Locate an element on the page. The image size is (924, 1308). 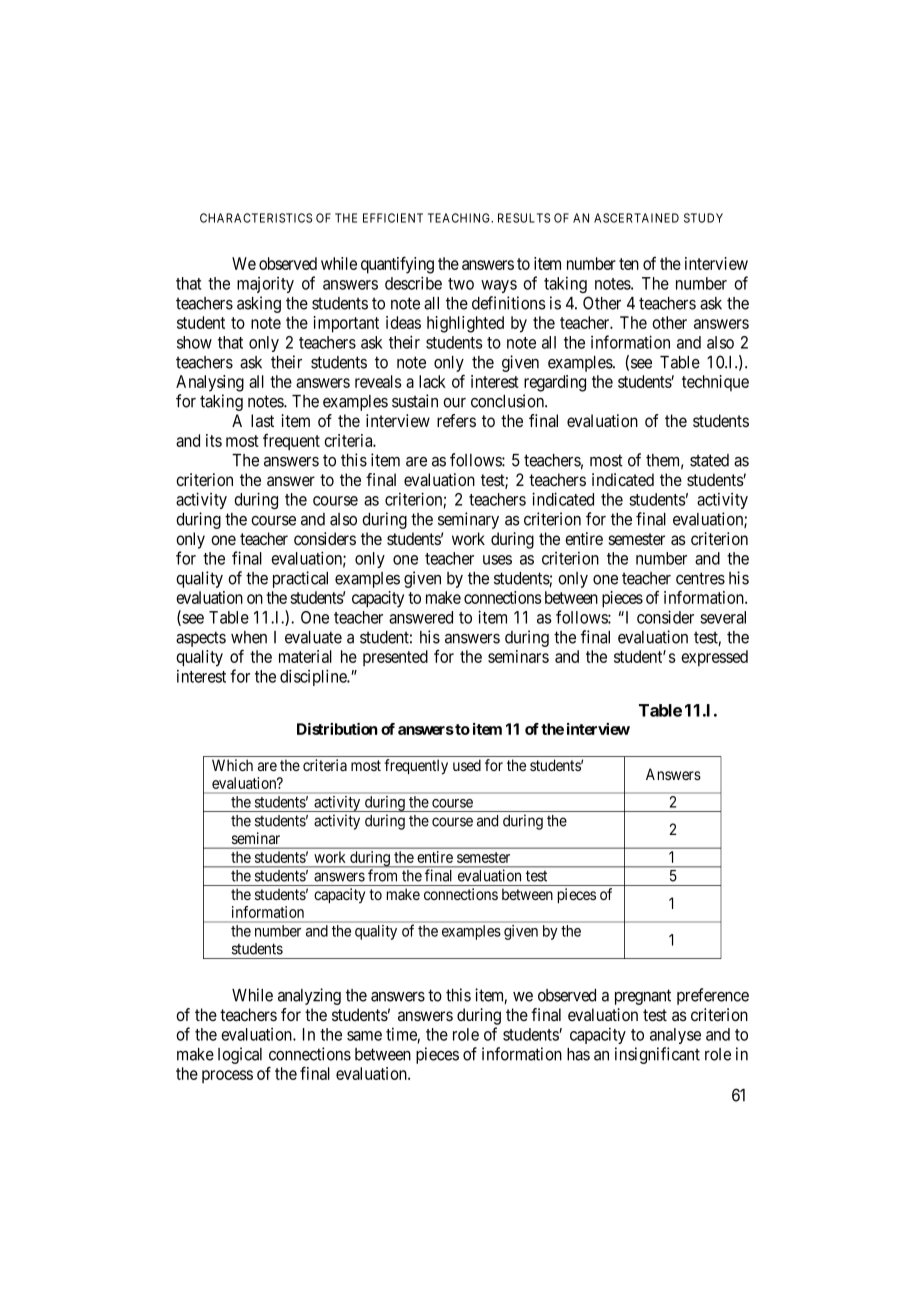
used is located at coordinates (467, 765).
